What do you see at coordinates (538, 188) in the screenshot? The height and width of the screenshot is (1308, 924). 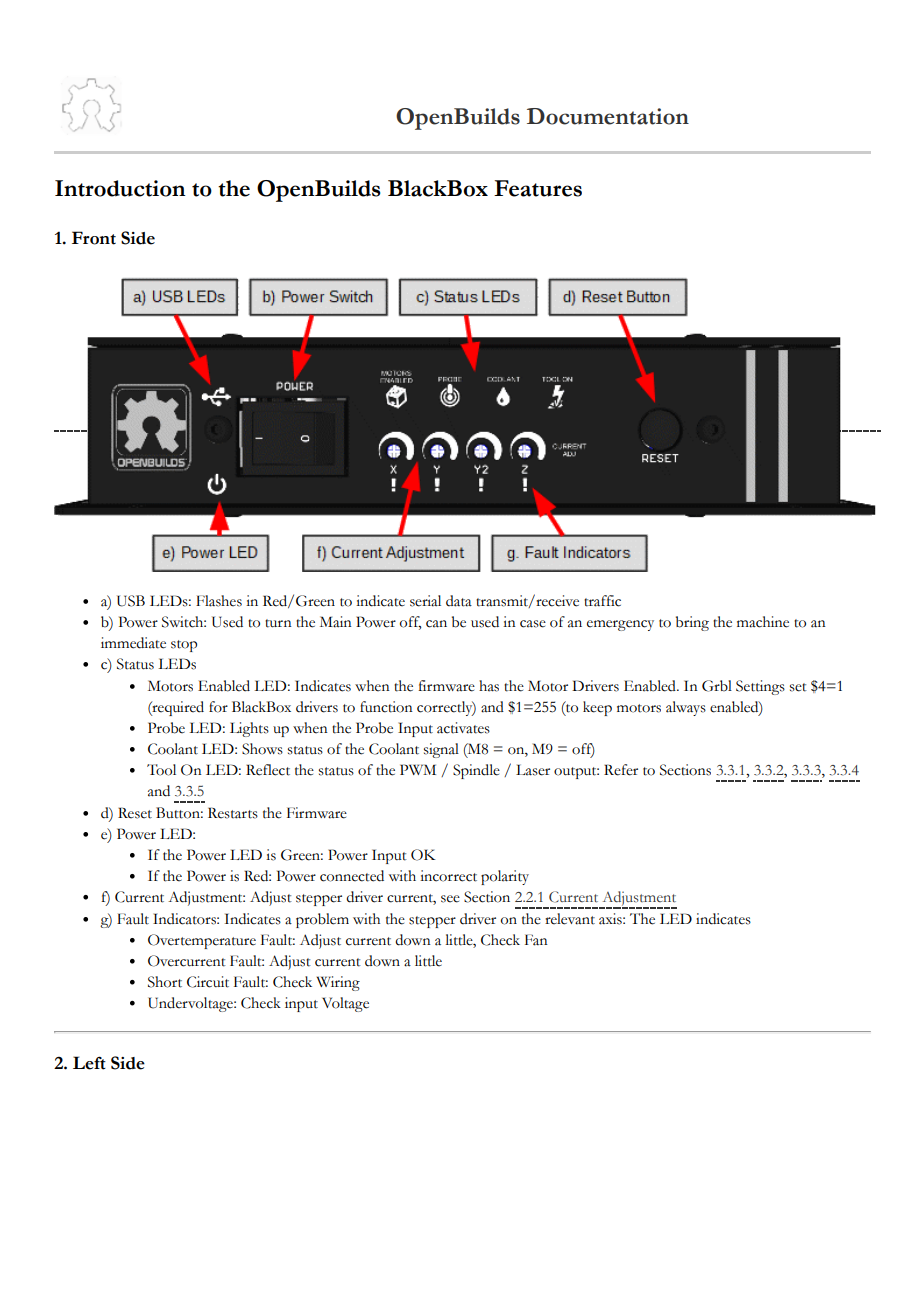 I see `Features` at bounding box center [538, 188].
